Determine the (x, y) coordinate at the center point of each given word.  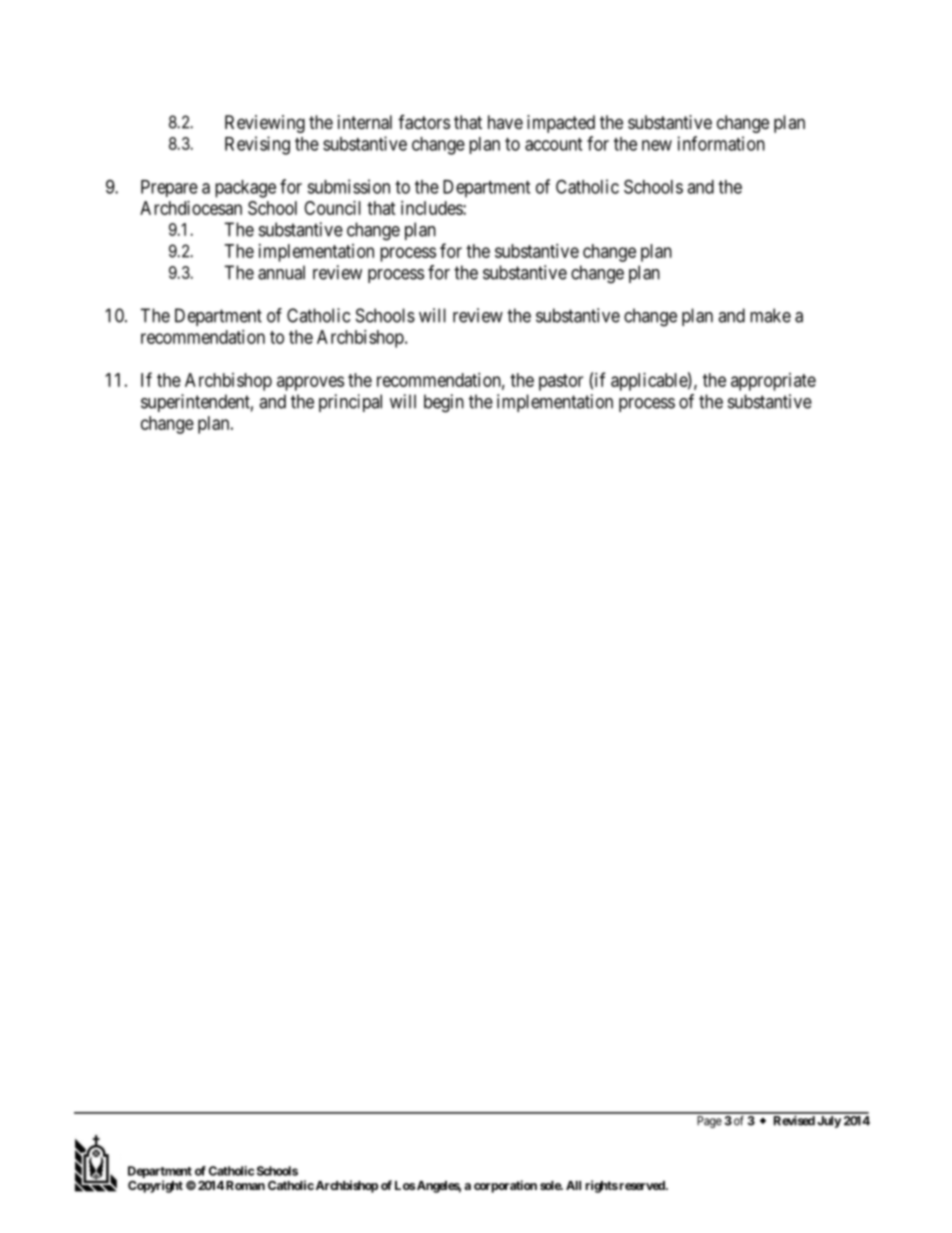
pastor (561, 382)
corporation (505, 1186)
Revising (257, 145)
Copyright (155, 1186)
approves (310, 383)
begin (444, 403)
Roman (245, 1185)
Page (709, 1122)
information (721, 143)
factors (424, 122)
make (770, 315)
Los (405, 1185)
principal (350, 403)
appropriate (773, 382)
